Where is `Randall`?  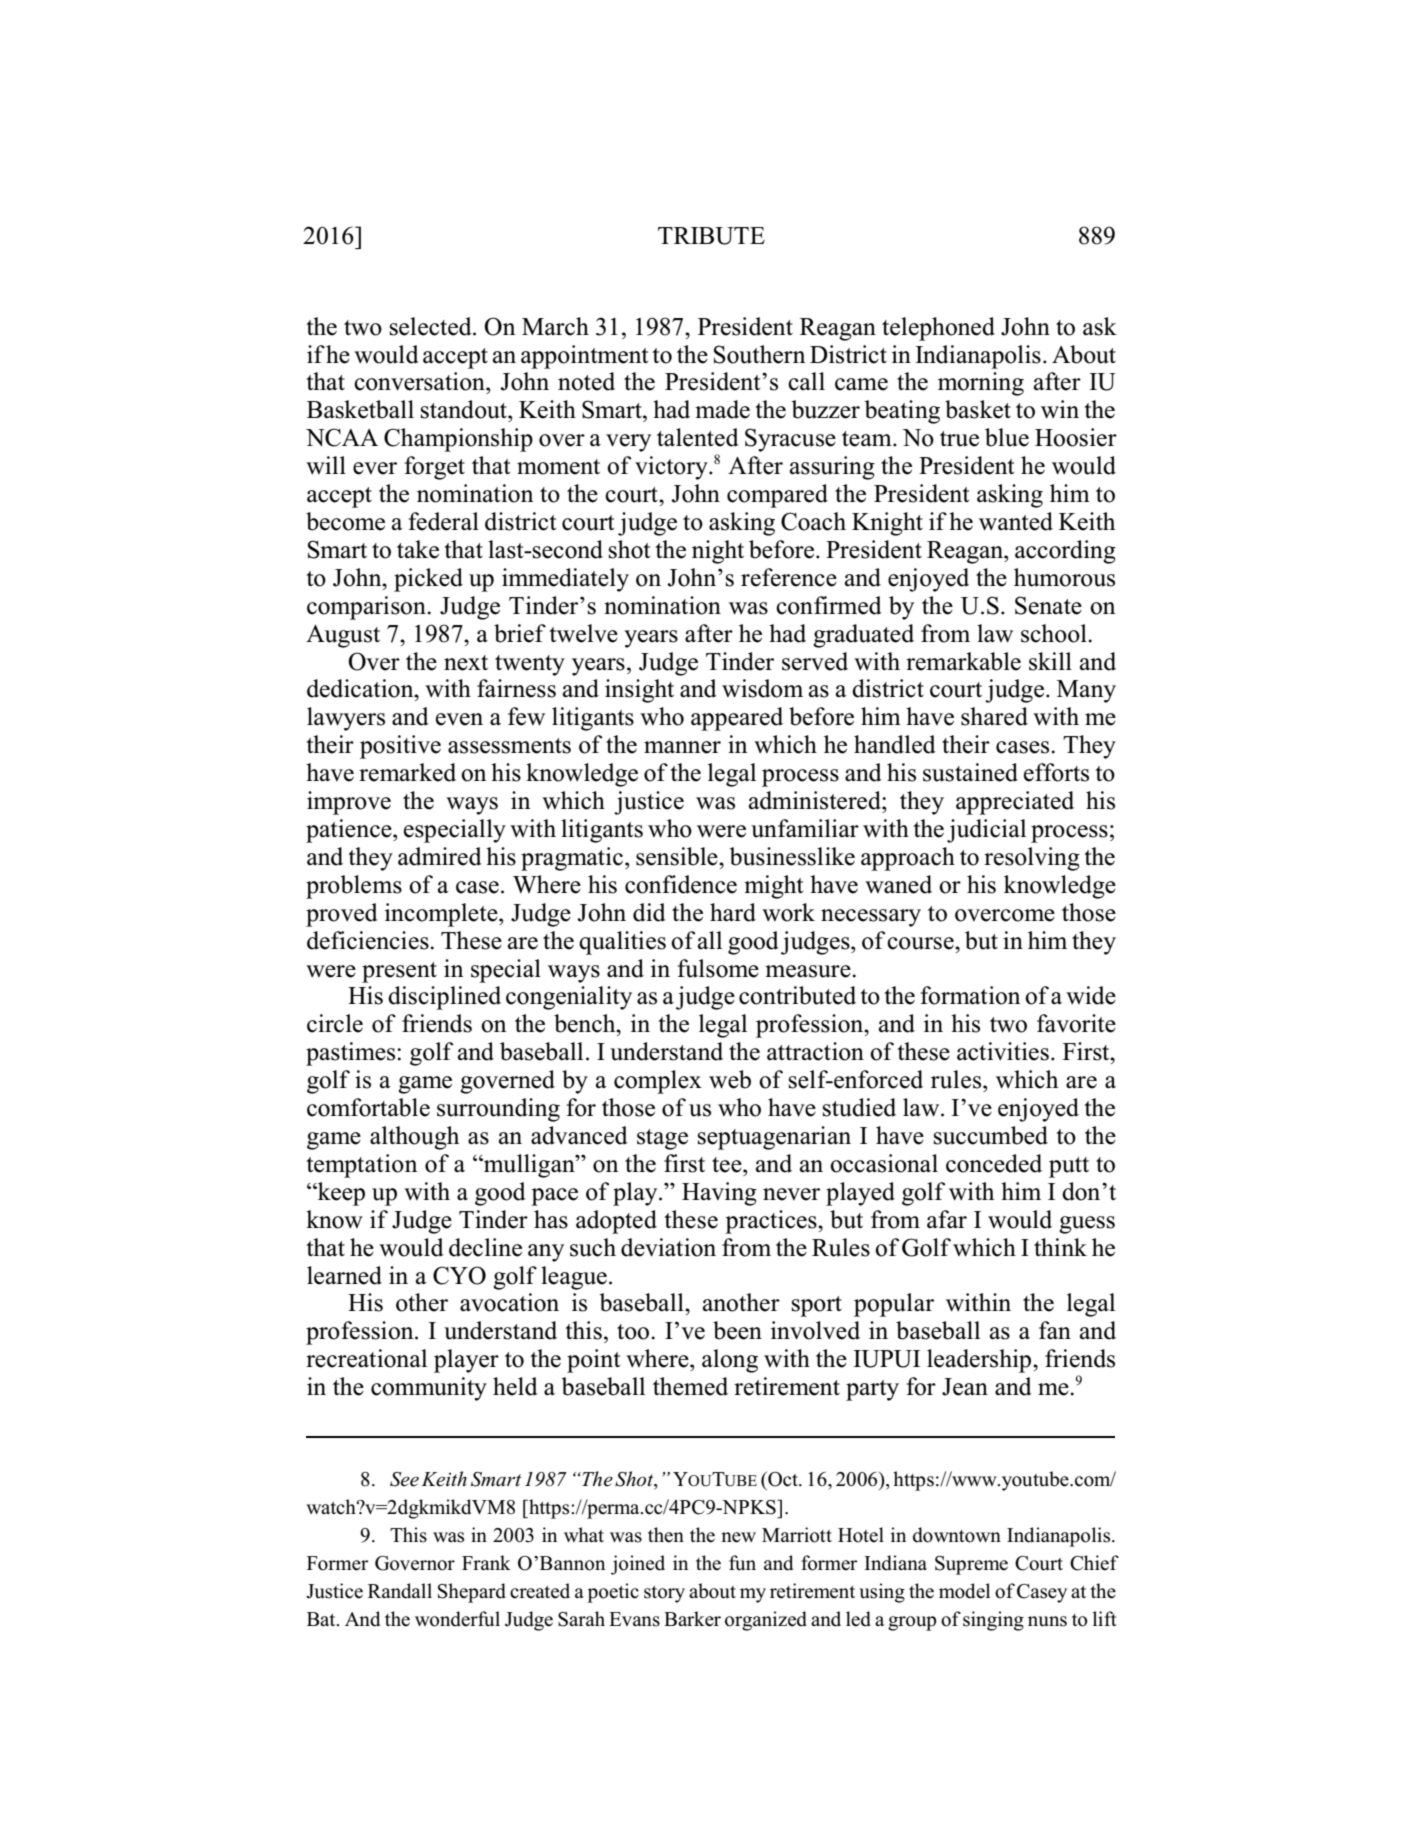
Randall is located at coordinates (400, 1591).
